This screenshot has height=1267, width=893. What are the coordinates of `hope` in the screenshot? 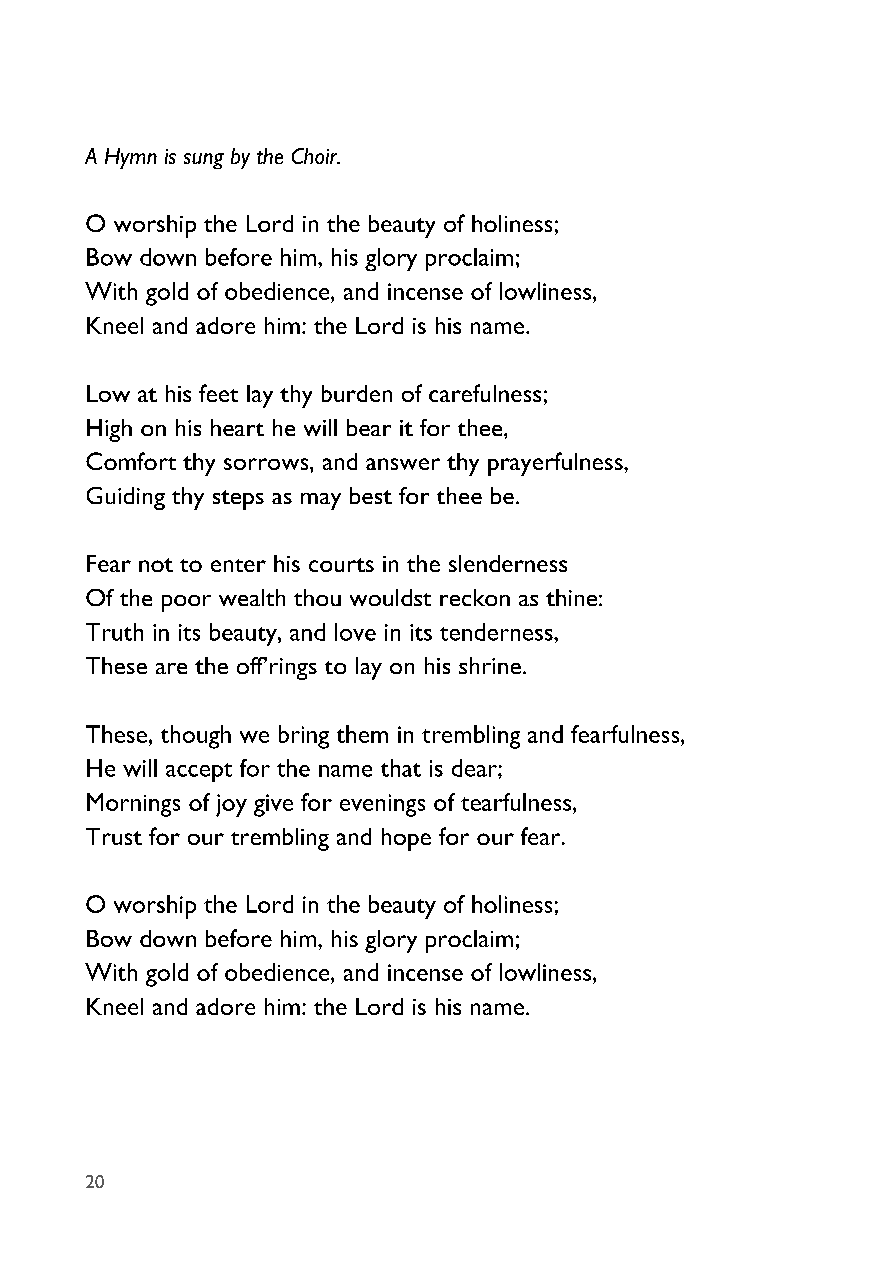 It's located at (406, 839).
